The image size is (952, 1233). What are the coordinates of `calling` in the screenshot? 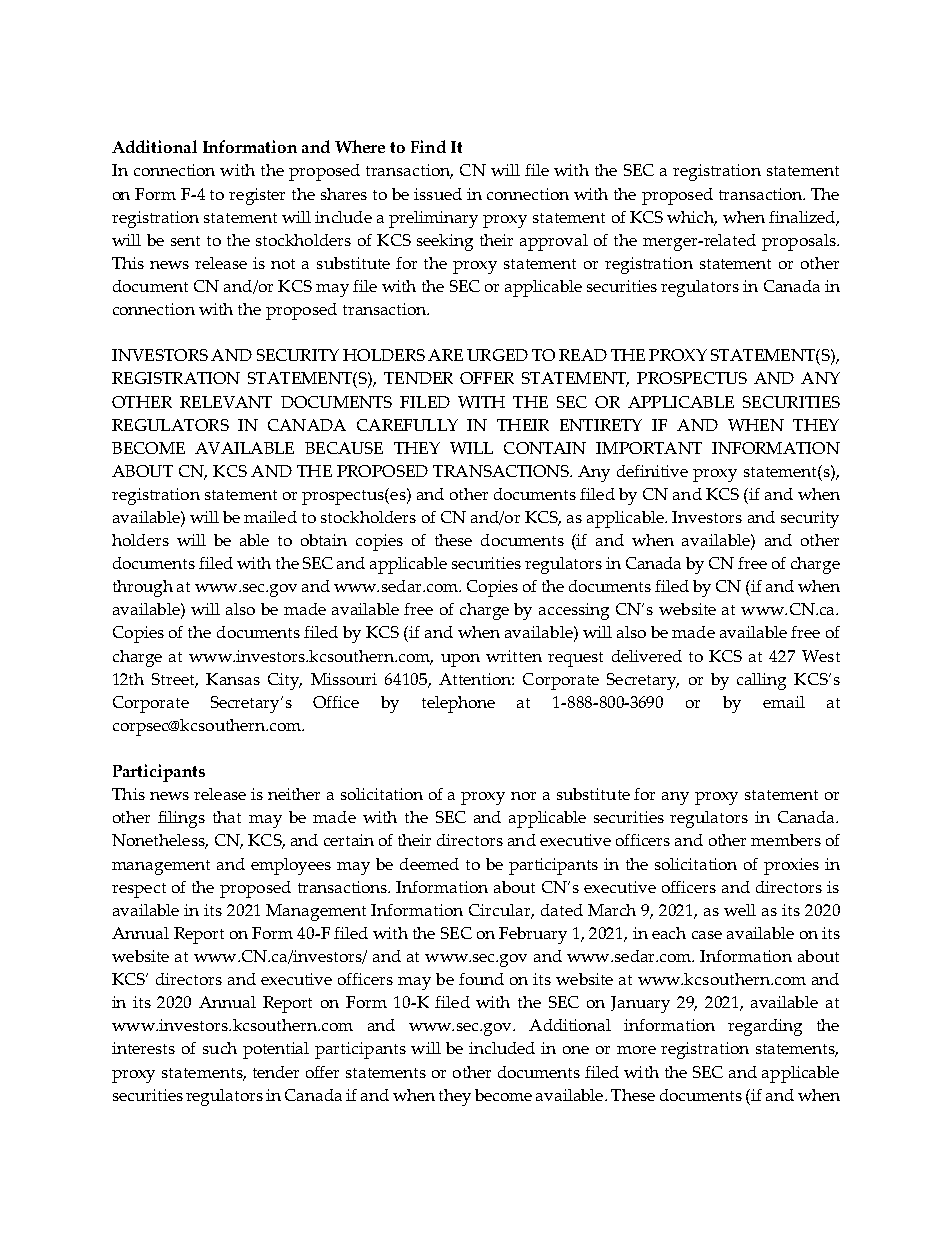 It's located at (761, 681).
